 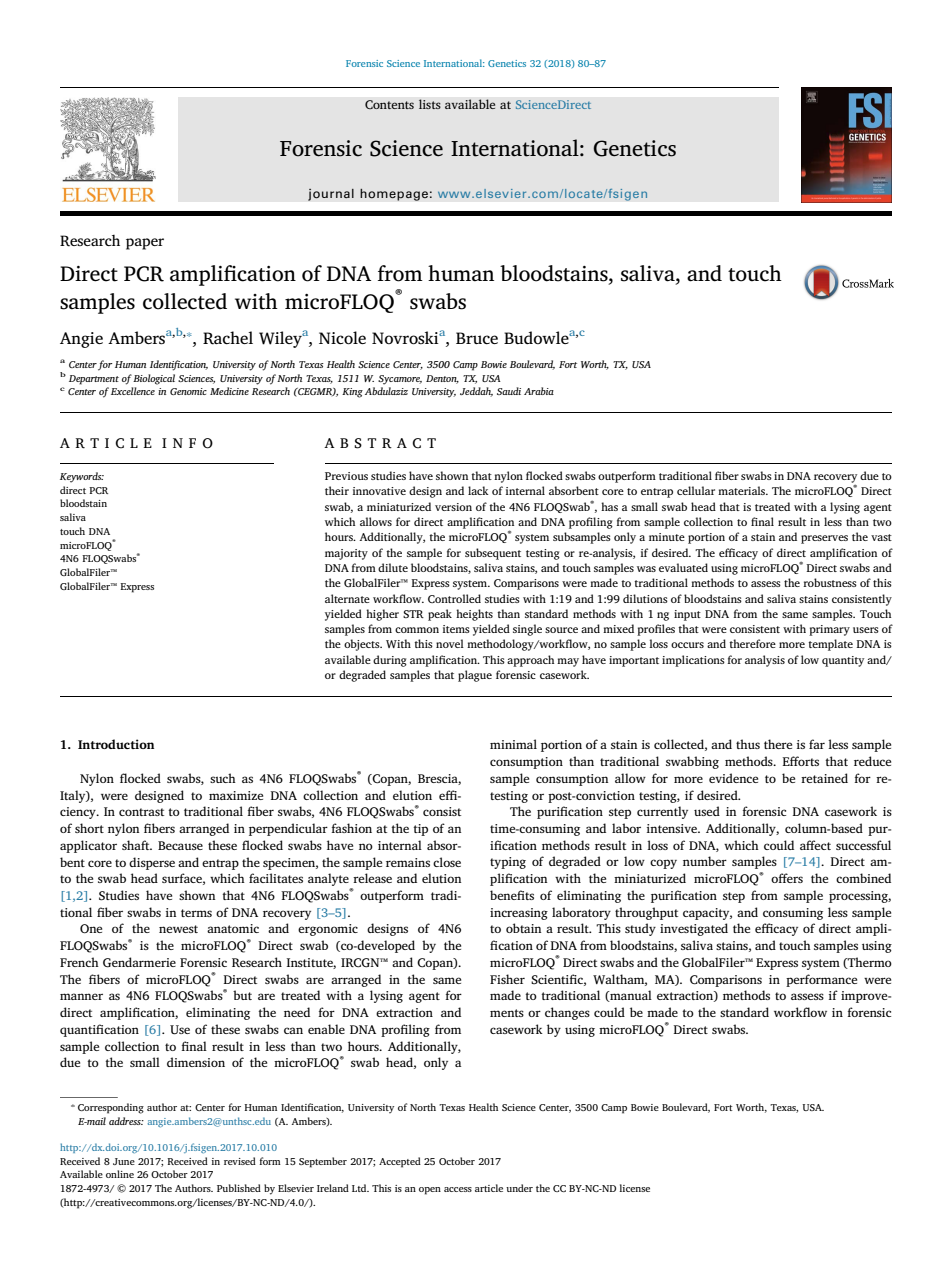 What do you see at coordinates (141, 812) in the screenshot?
I see `contrast` at bounding box center [141, 812].
